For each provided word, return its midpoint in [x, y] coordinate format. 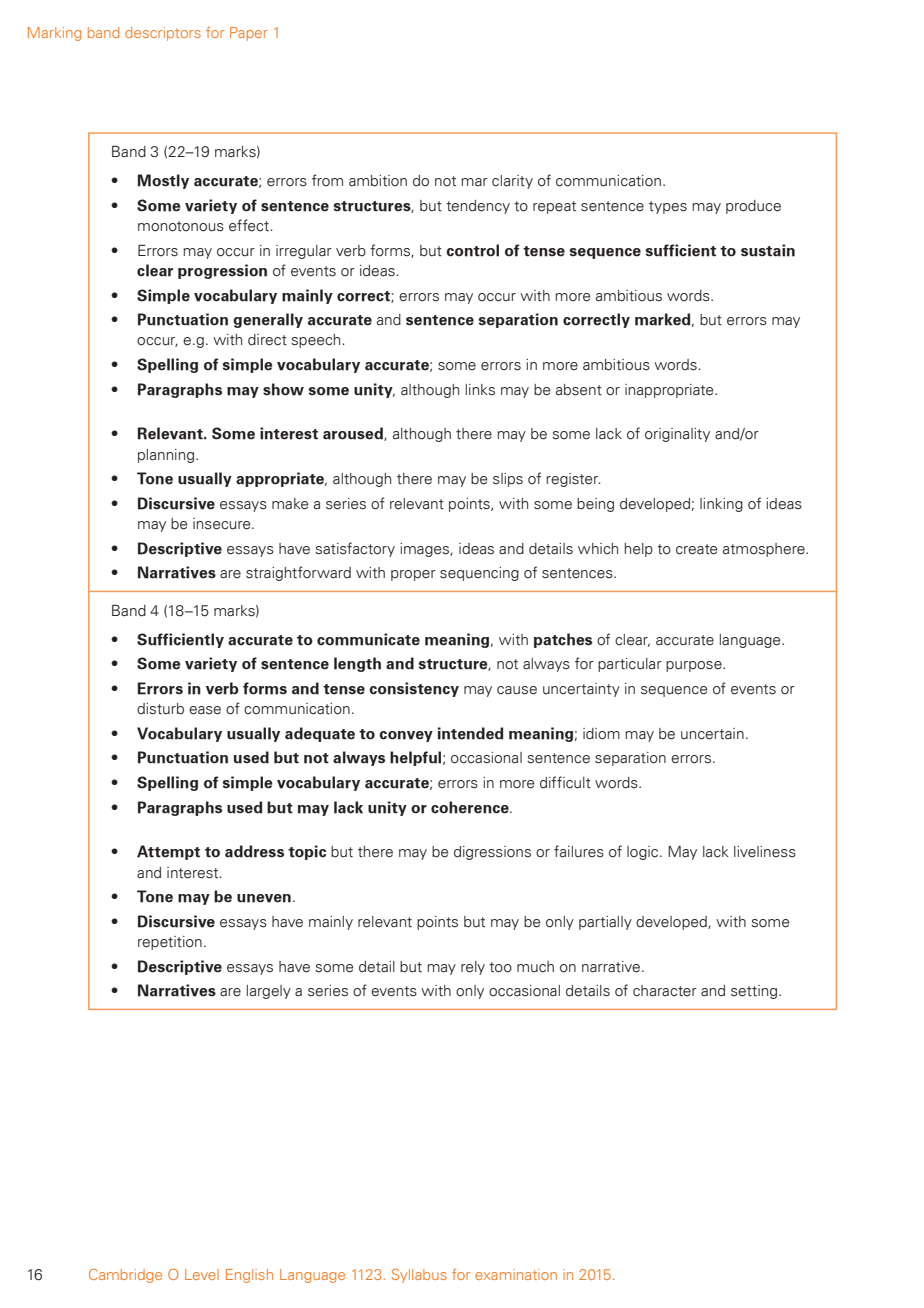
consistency [414, 689]
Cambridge [125, 1275]
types [668, 207]
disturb [160, 709]
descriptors [163, 34]
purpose [695, 666]
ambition [378, 181]
